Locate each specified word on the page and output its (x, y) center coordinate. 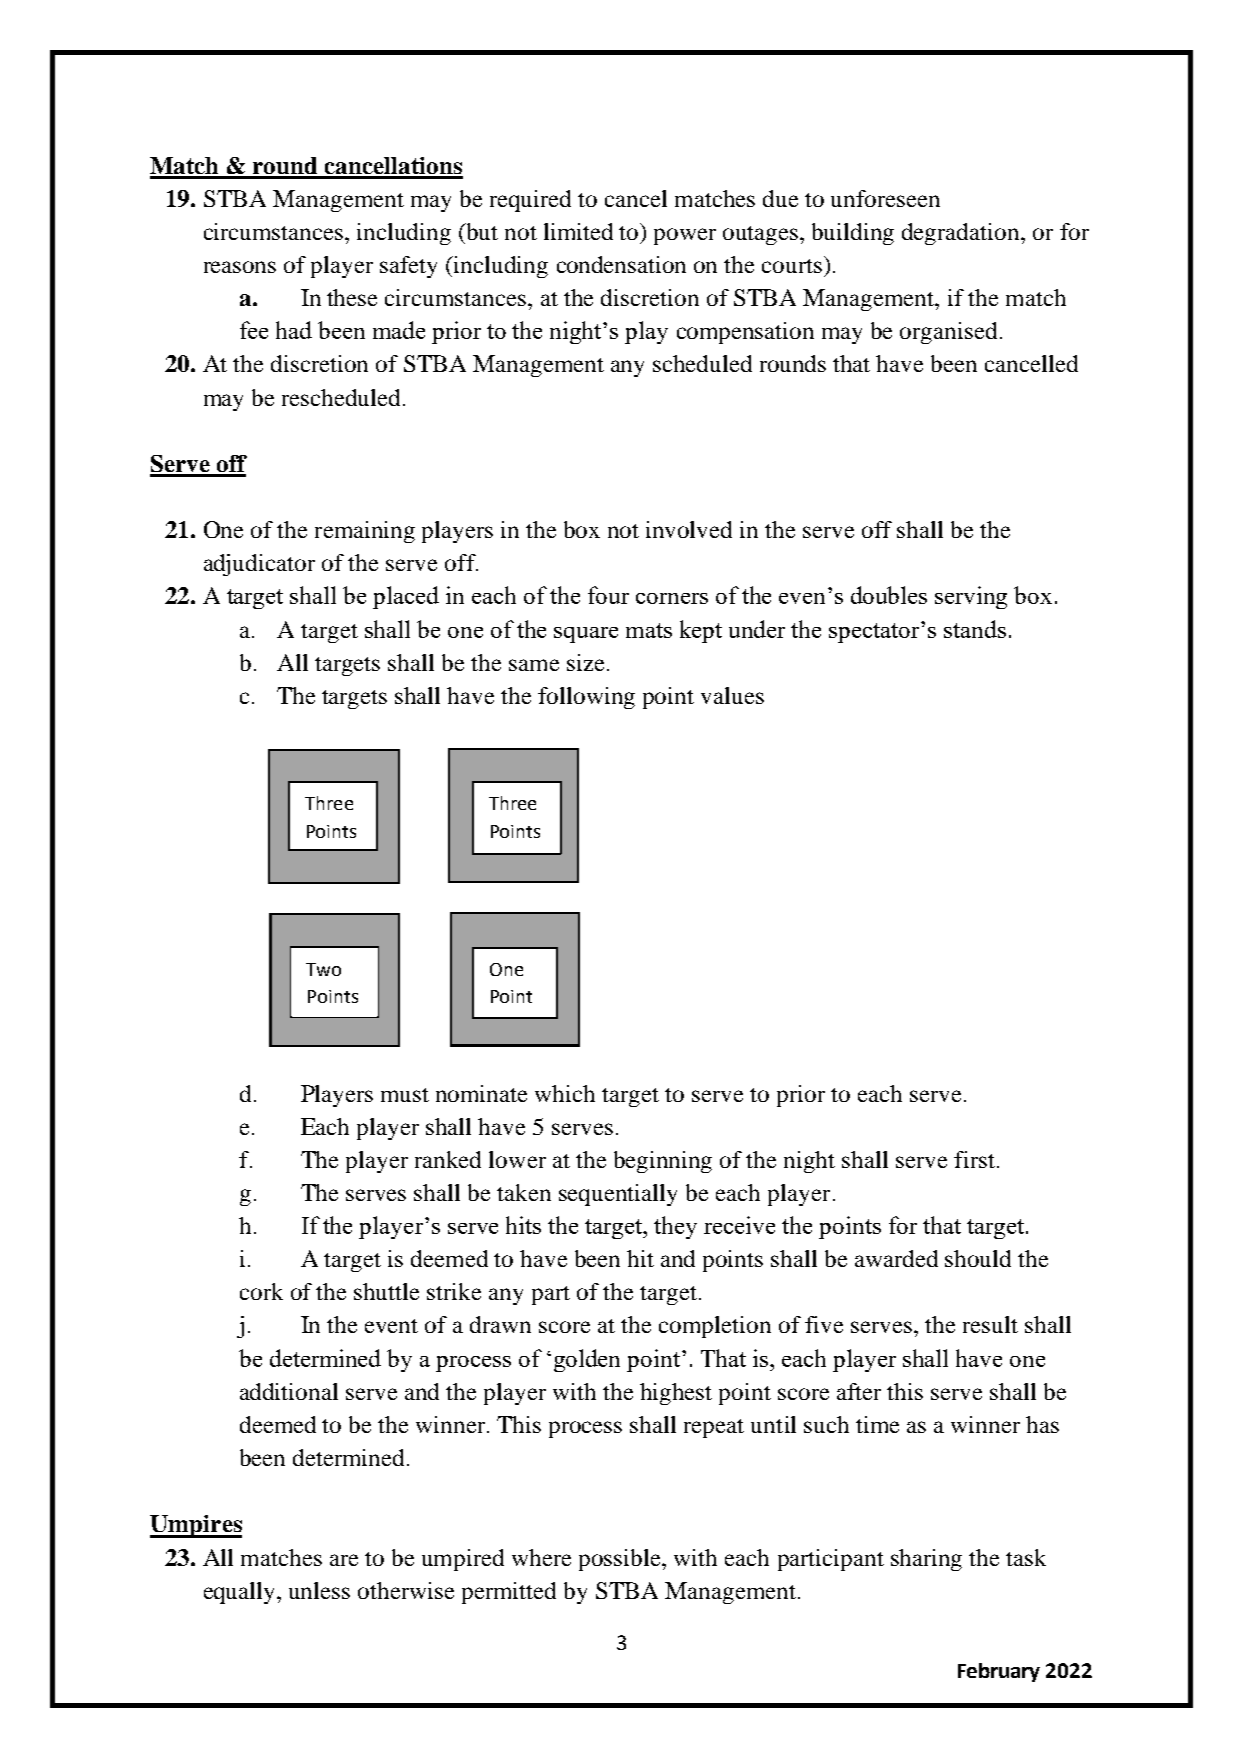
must (405, 1095)
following (586, 698)
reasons (240, 267)
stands (975, 629)
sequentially (618, 1195)
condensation (621, 264)
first (974, 1159)
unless (319, 1590)
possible (621, 1560)
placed (406, 597)
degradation (962, 234)
